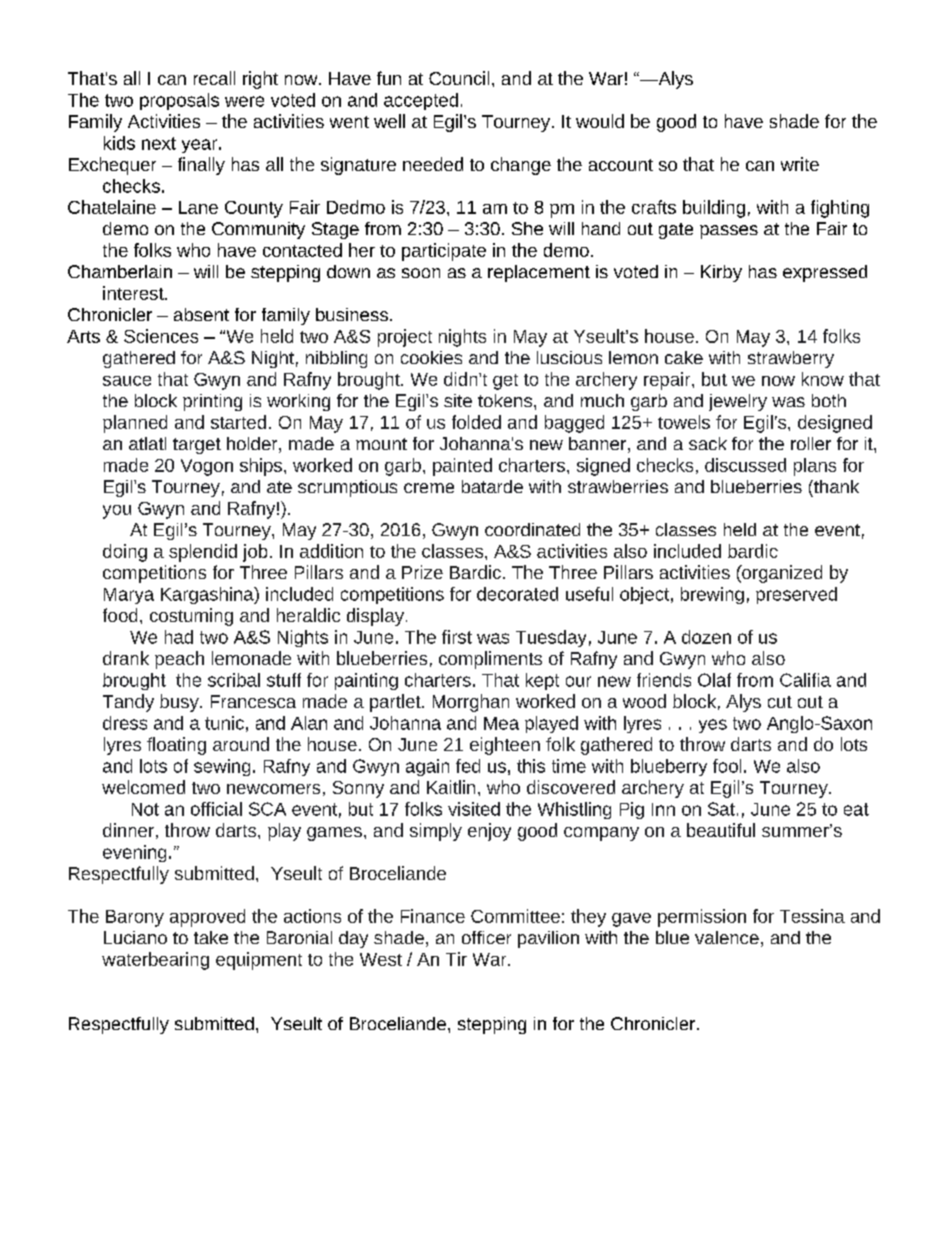 This document has height=1233, width=952. I want to click on take, so click(211, 937).
